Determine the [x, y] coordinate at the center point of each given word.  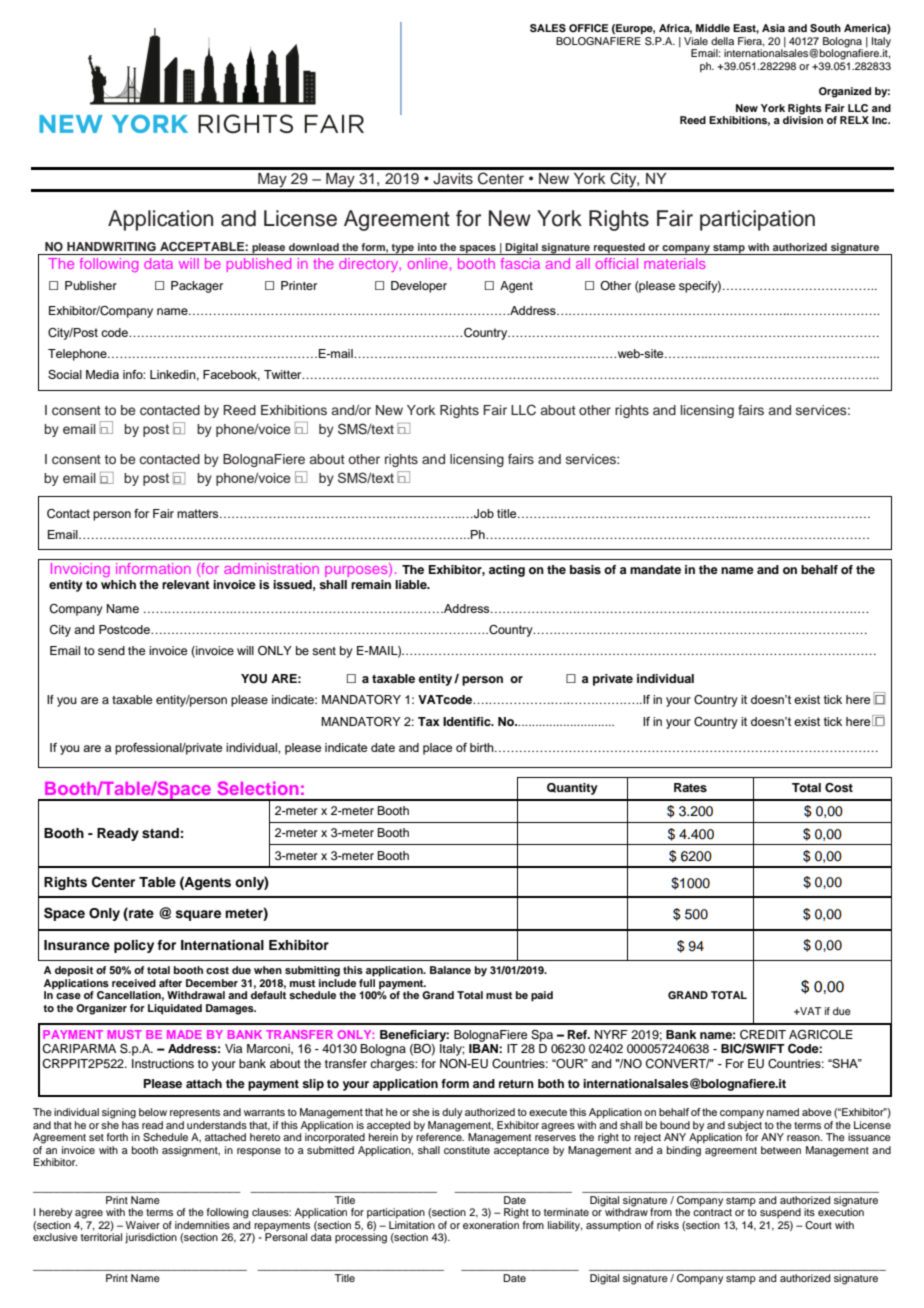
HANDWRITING [111, 247]
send [111, 650]
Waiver [143, 1225]
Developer [419, 287]
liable [412, 584]
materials [674, 263]
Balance [450, 970]
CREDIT [763, 1035]
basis [585, 569]
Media [102, 374]
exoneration [491, 1223]
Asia [773, 28]
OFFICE [588, 28]
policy [134, 946]
